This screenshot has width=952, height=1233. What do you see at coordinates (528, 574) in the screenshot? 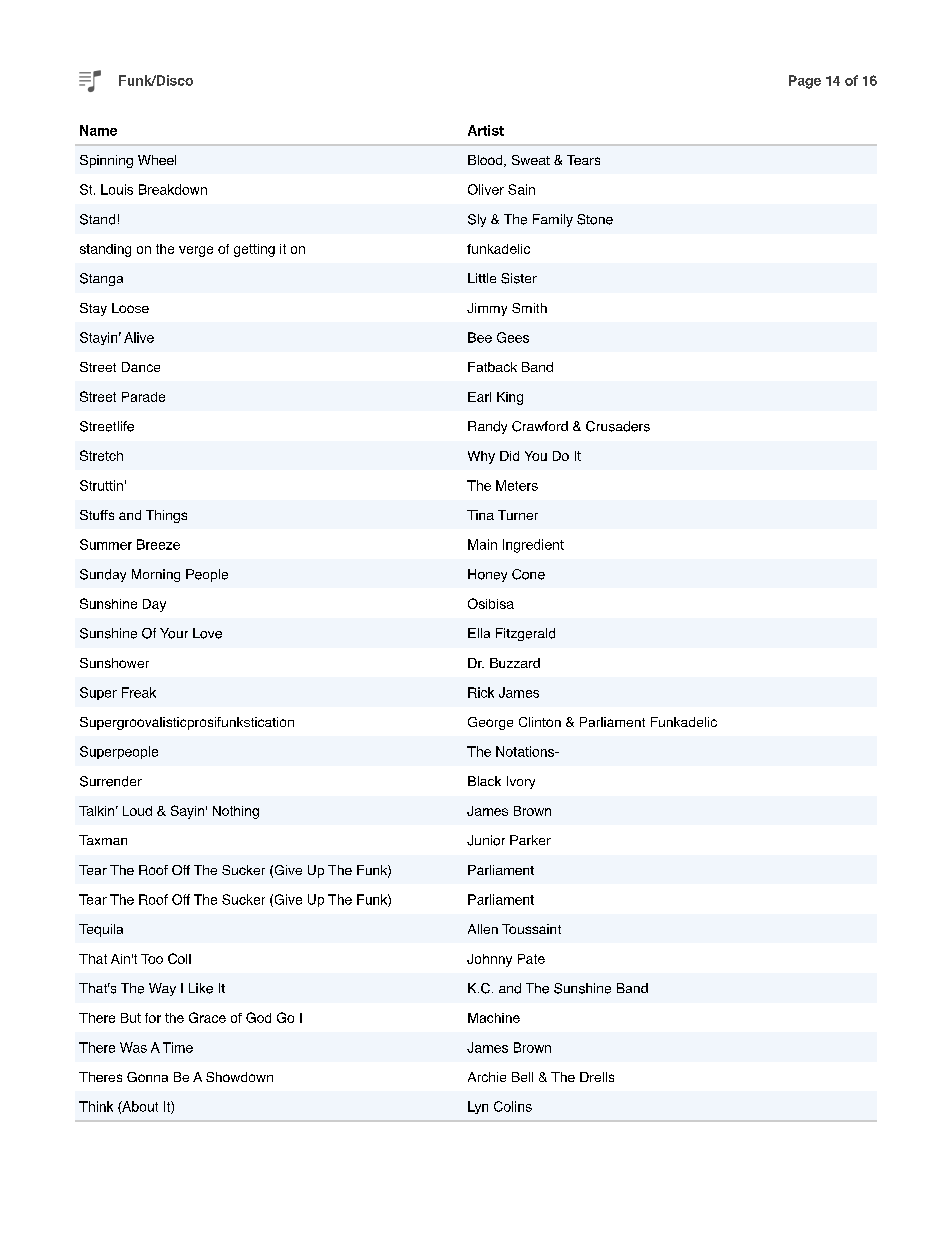
I see `Cone` at bounding box center [528, 574].
